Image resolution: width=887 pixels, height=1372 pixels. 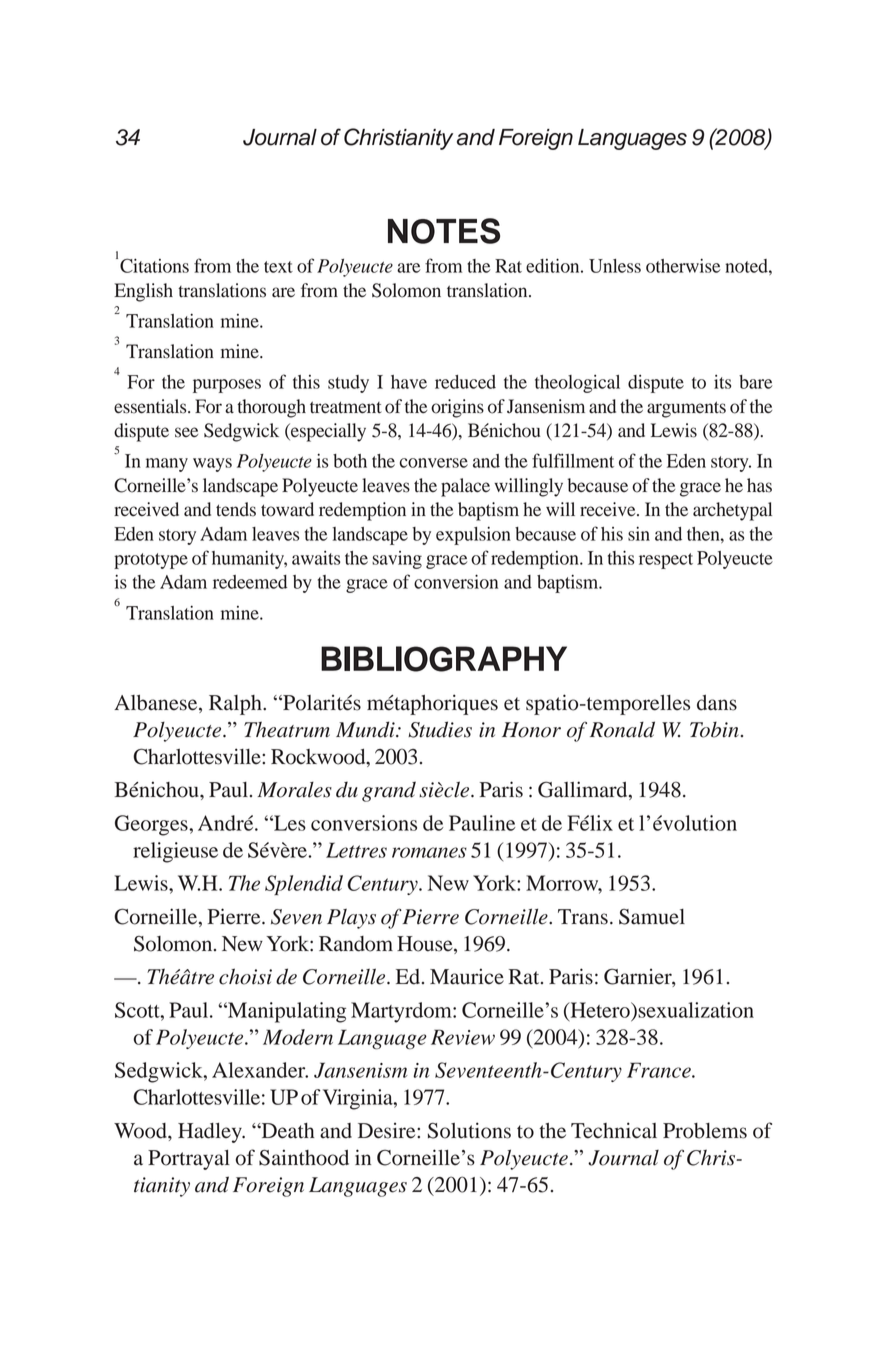 I want to click on arguments, so click(x=686, y=409).
